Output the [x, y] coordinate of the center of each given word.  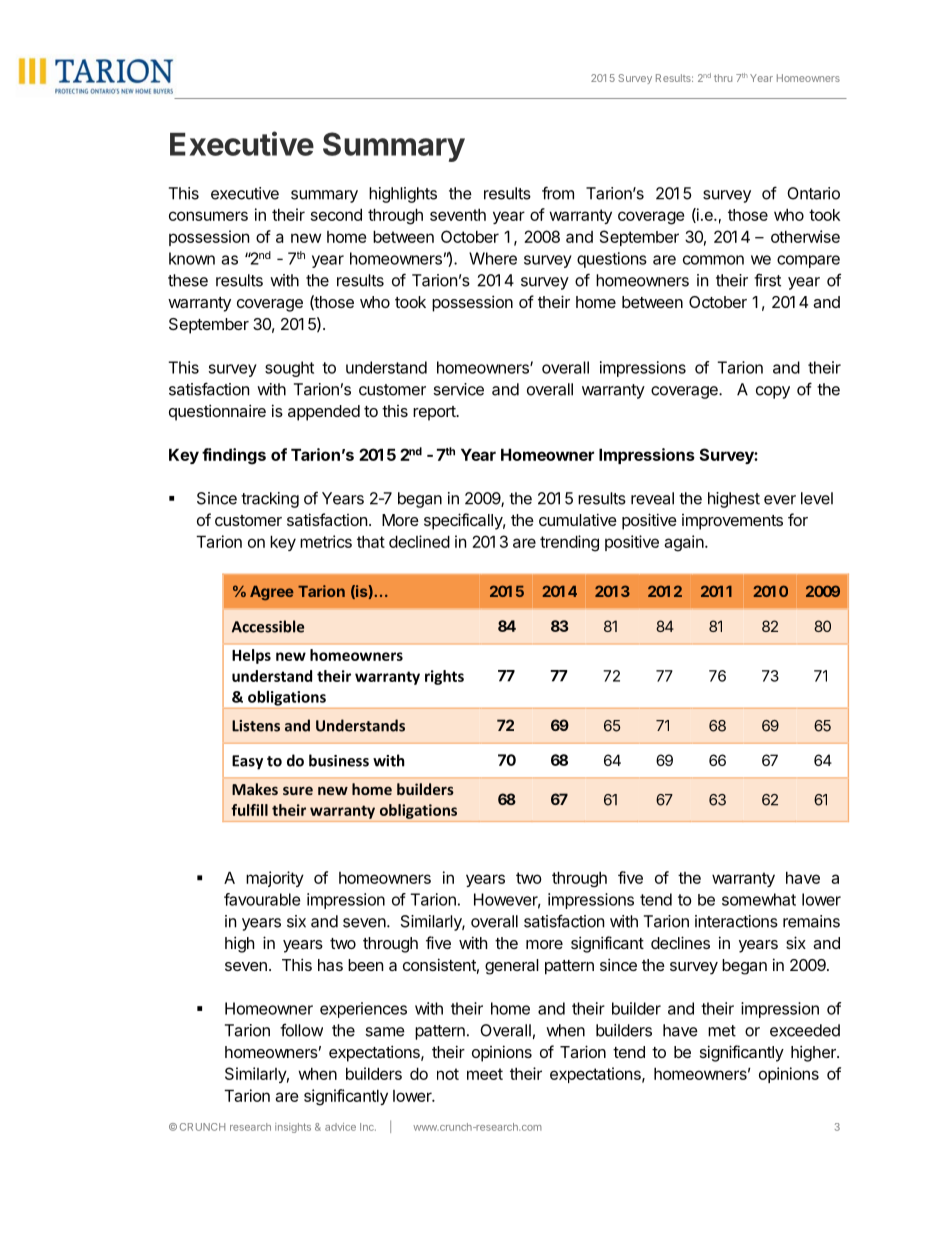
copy [773, 392]
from [558, 193]
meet [485, 1074]
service [458, 389]
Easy [247, 762]
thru [723, 78]
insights [293, 1128]
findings [234, 456]
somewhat [759, 899]
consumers [208, 216]
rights [444, 677]
